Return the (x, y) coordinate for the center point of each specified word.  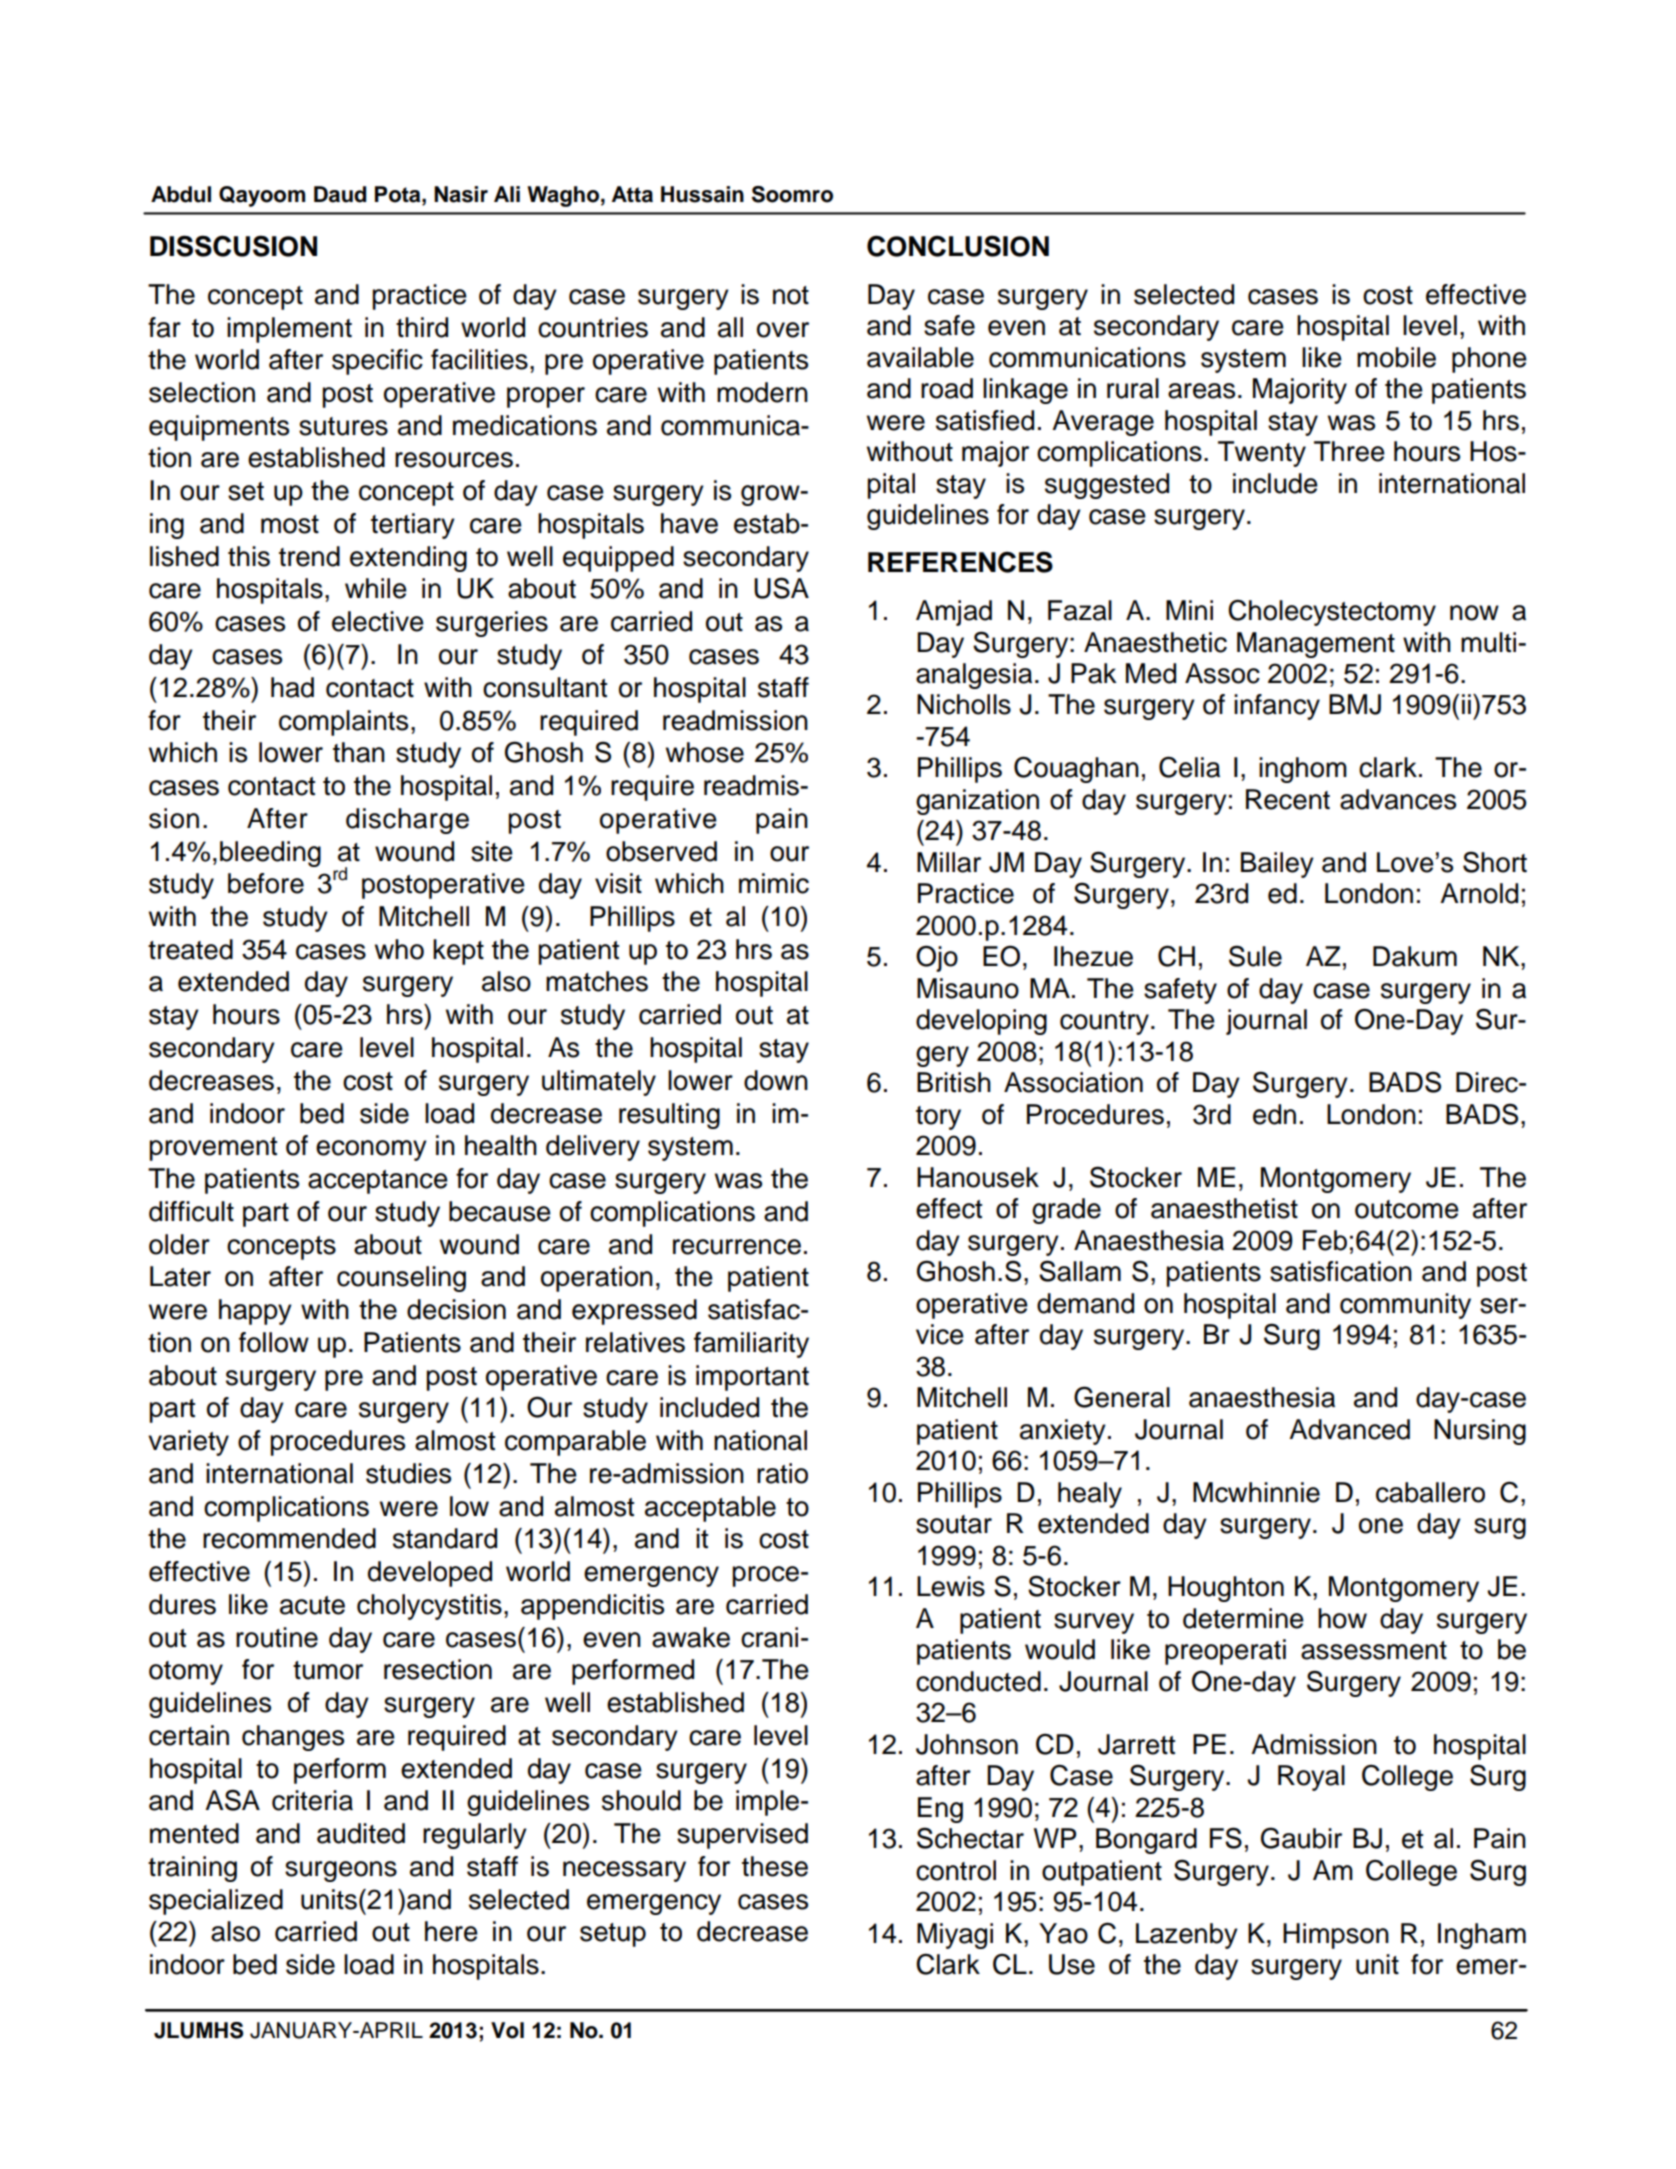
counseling (401, 1279)
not (791, 295)
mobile (1396, 357)
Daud (340, 194)
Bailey (1277, 865)
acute (312, 1605)
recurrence (737, 1247)
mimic (774, 883)
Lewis (951, 1586)
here (451, 1931)
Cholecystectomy (1332, 612)
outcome (1407, 1209)
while (376, 588)
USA (781, 588)
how (1342, 1618)
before (266, 883)
